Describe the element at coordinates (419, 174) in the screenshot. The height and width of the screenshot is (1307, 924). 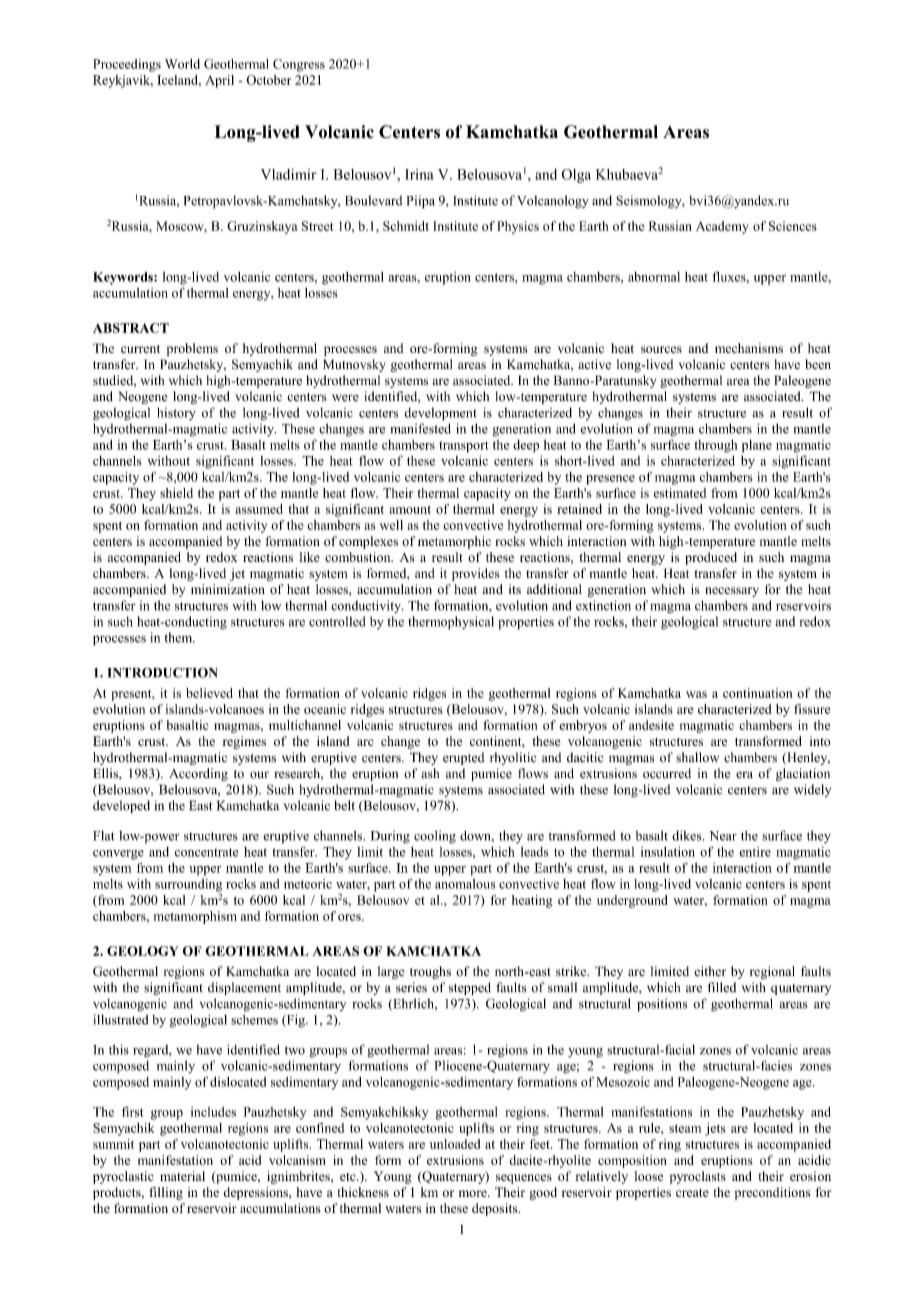
I see `Irina` at that location.
